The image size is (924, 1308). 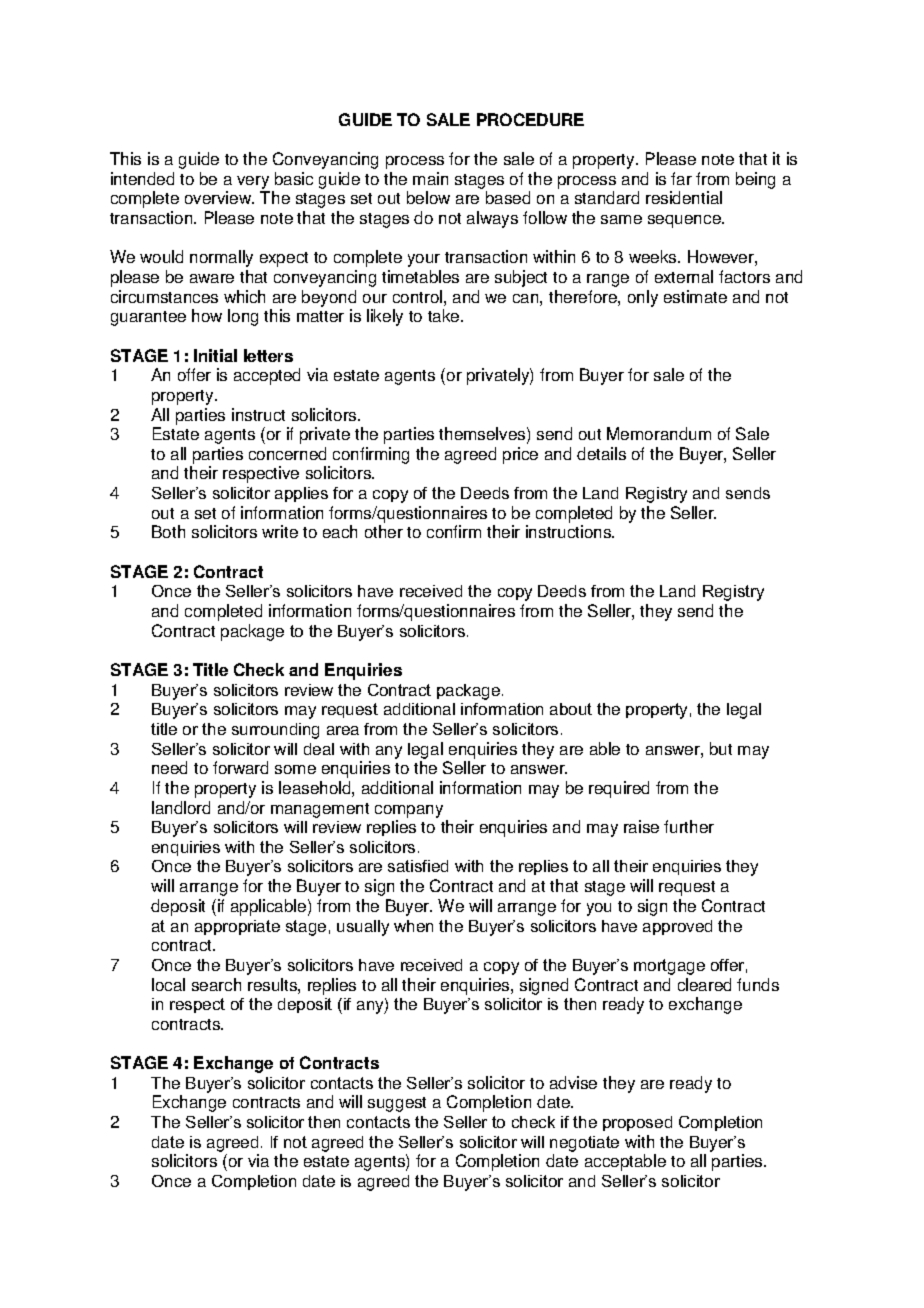 I want to click on main, so click(x=430, y=178).
